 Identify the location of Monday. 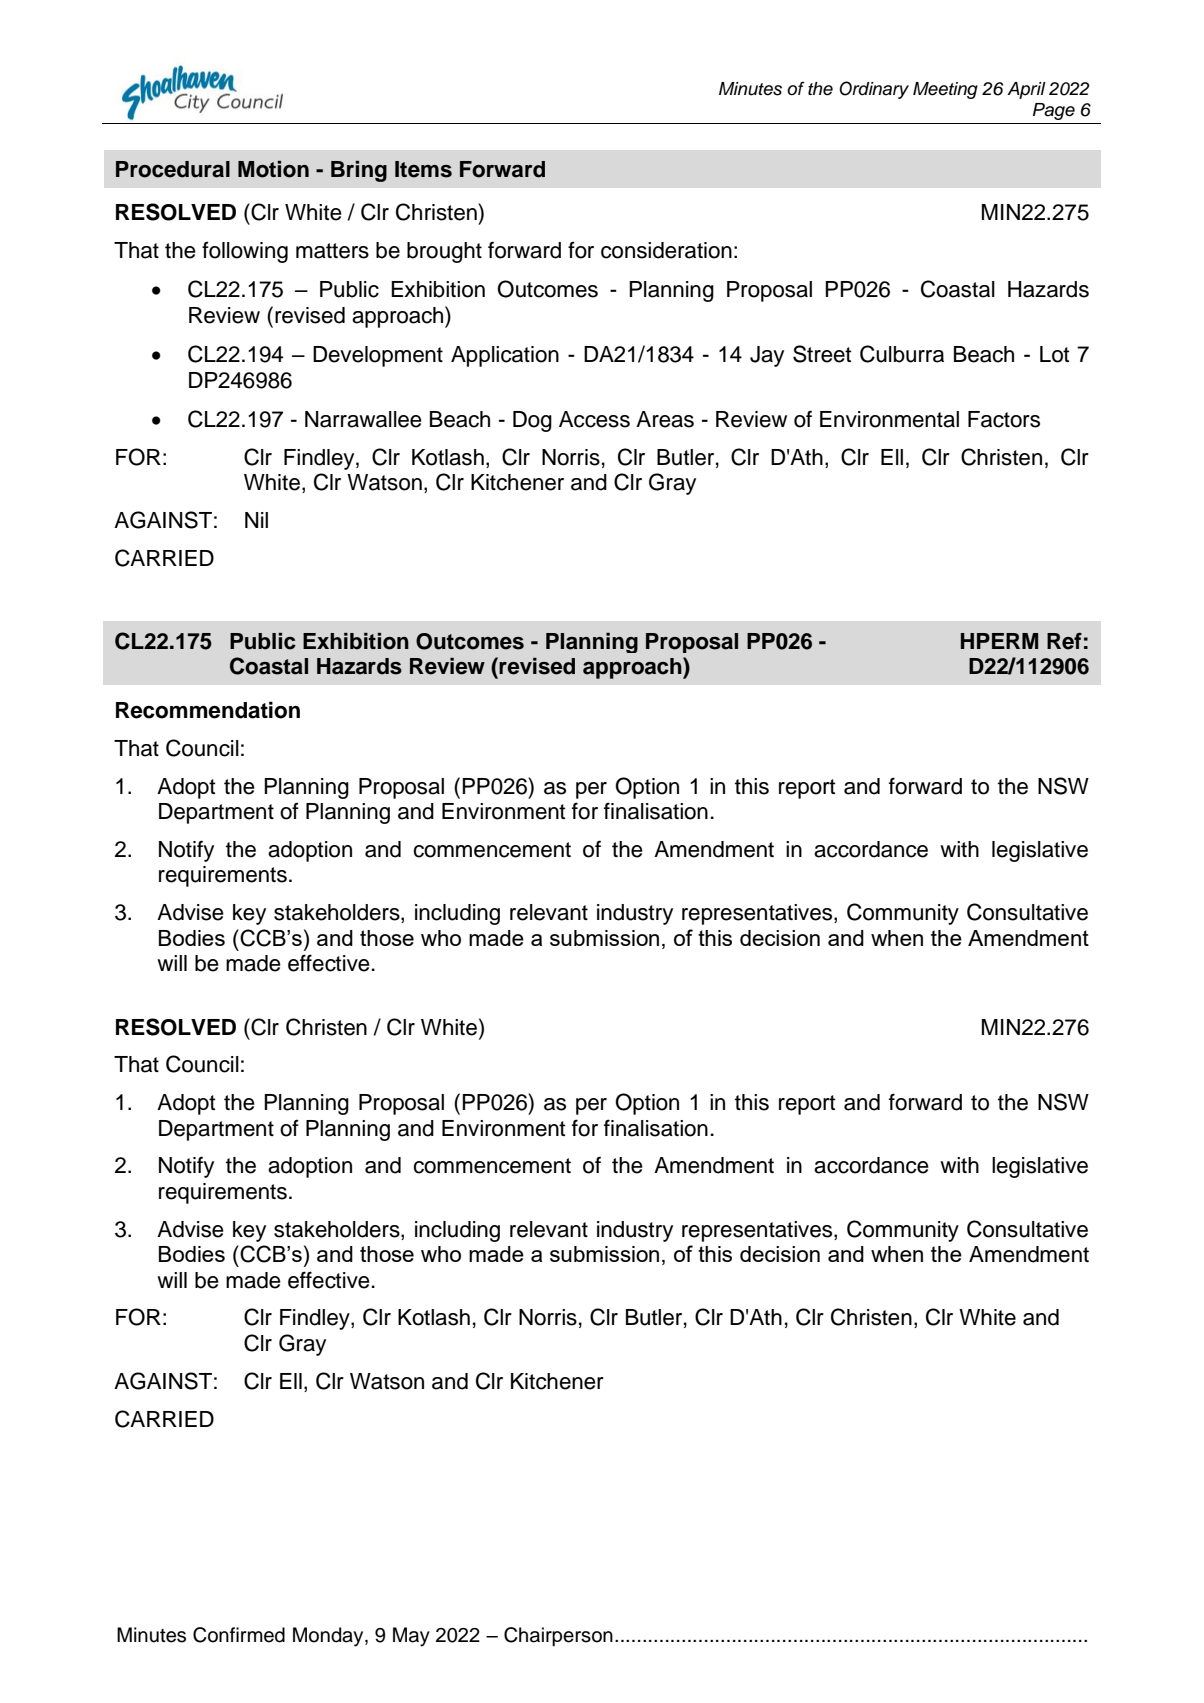
(329, 1637).
